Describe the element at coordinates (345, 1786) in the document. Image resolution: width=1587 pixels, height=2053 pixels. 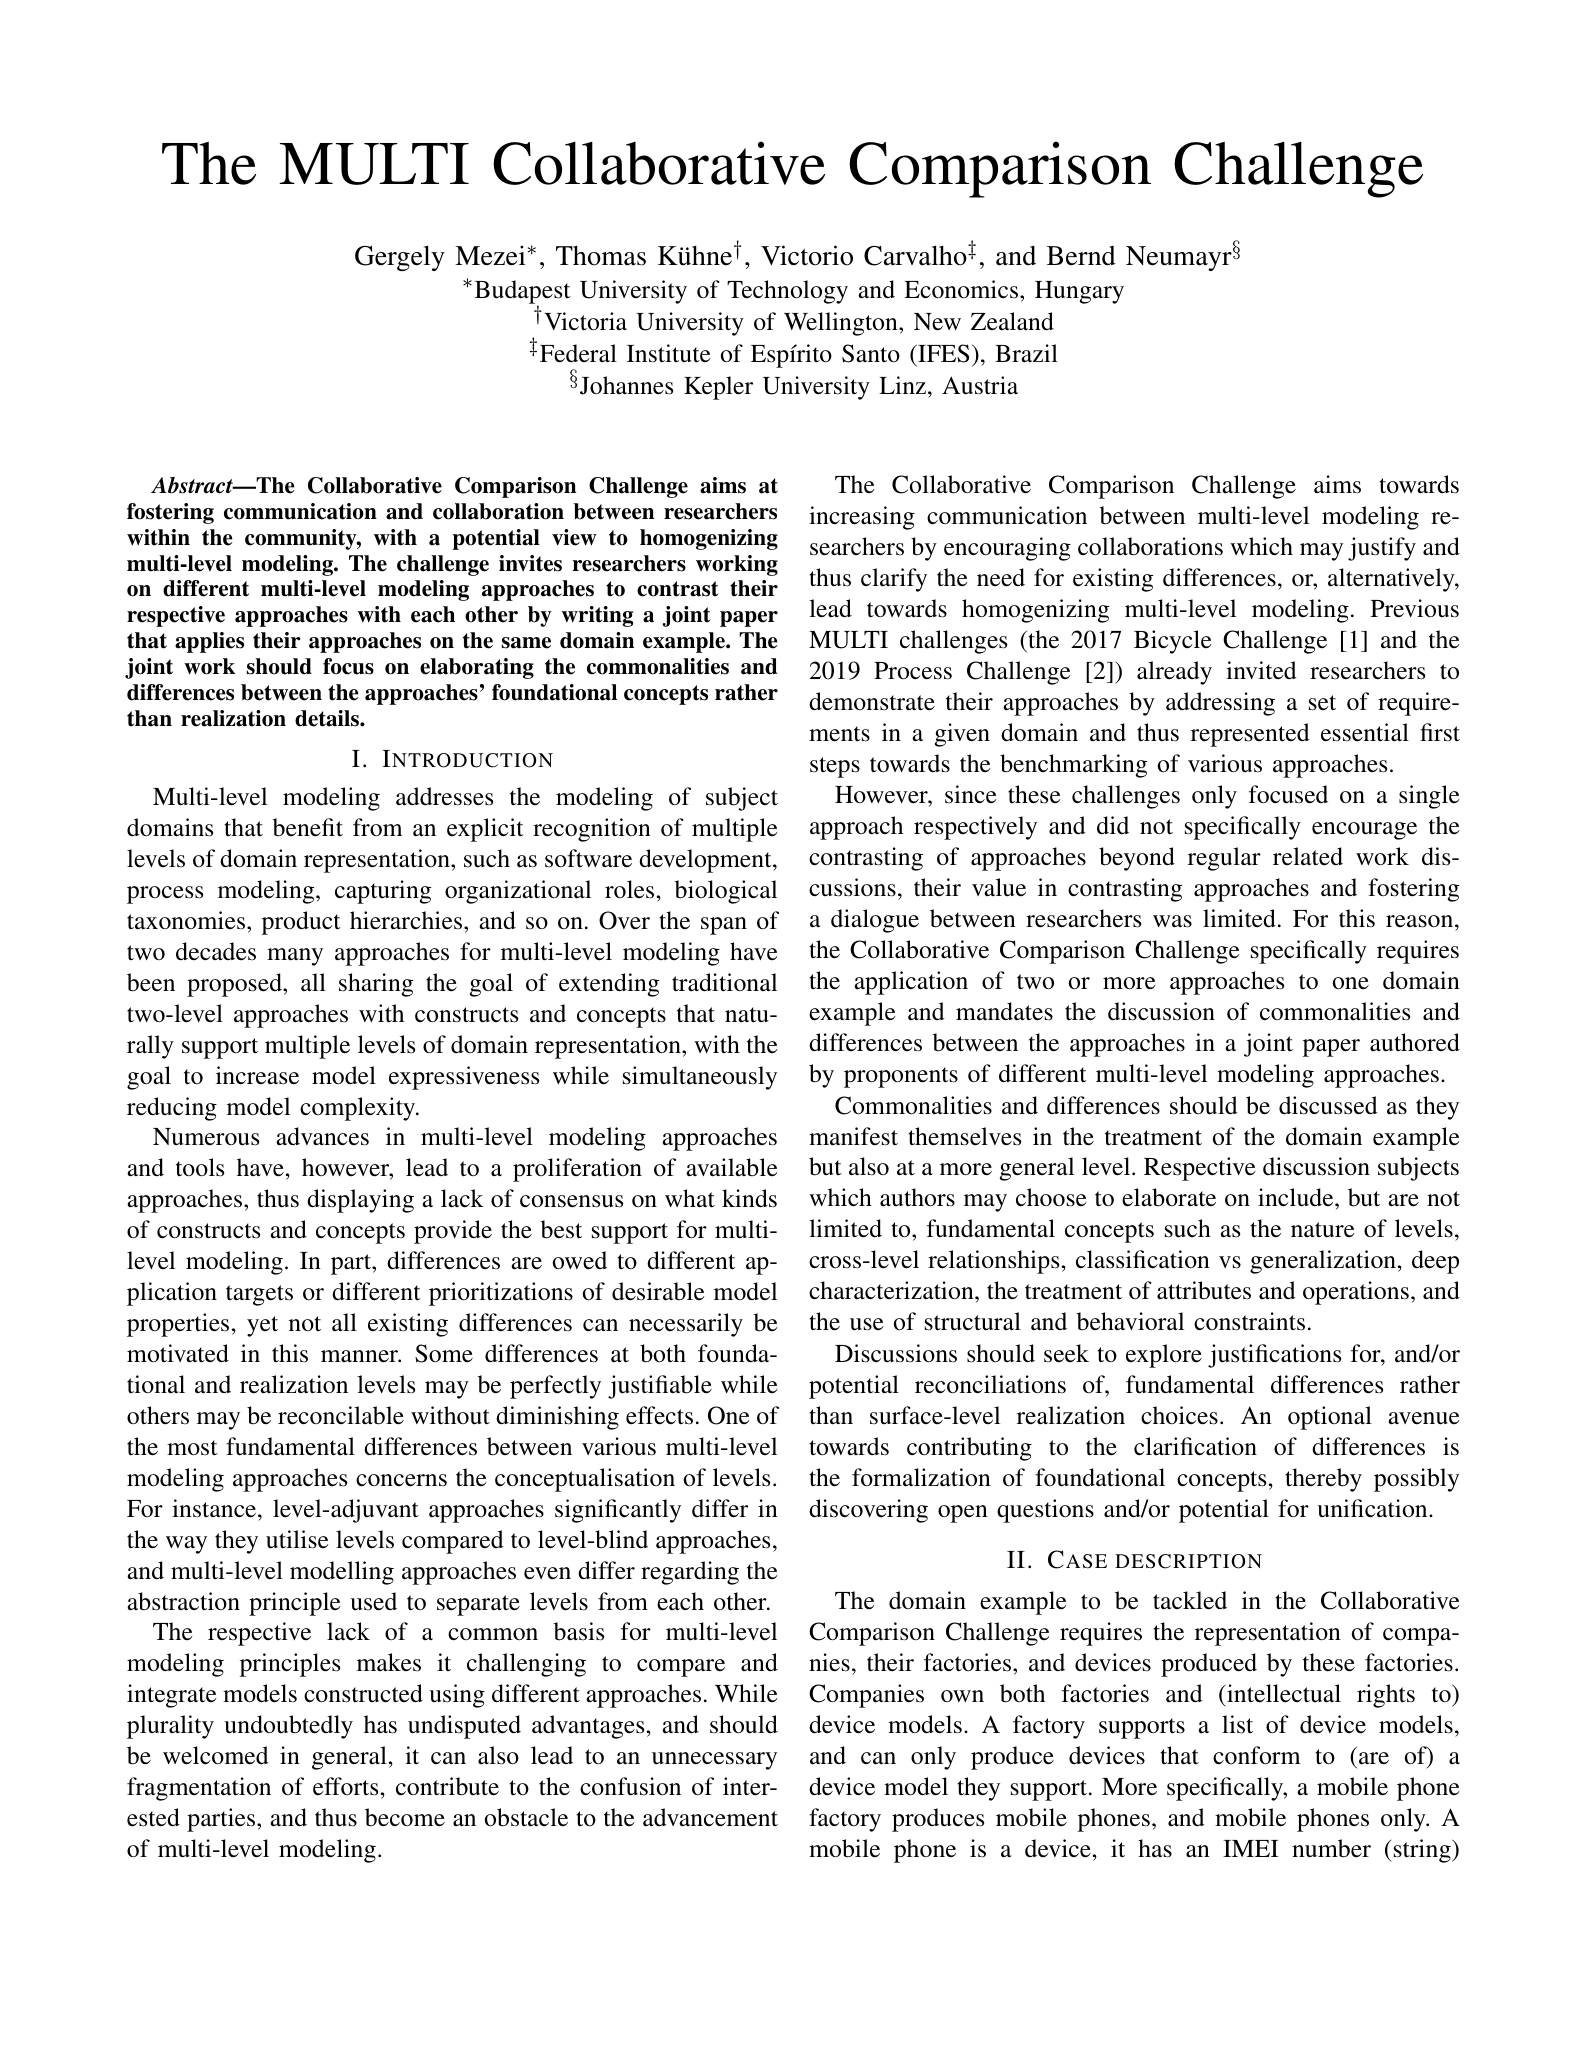
I see `efforts` at that location.
